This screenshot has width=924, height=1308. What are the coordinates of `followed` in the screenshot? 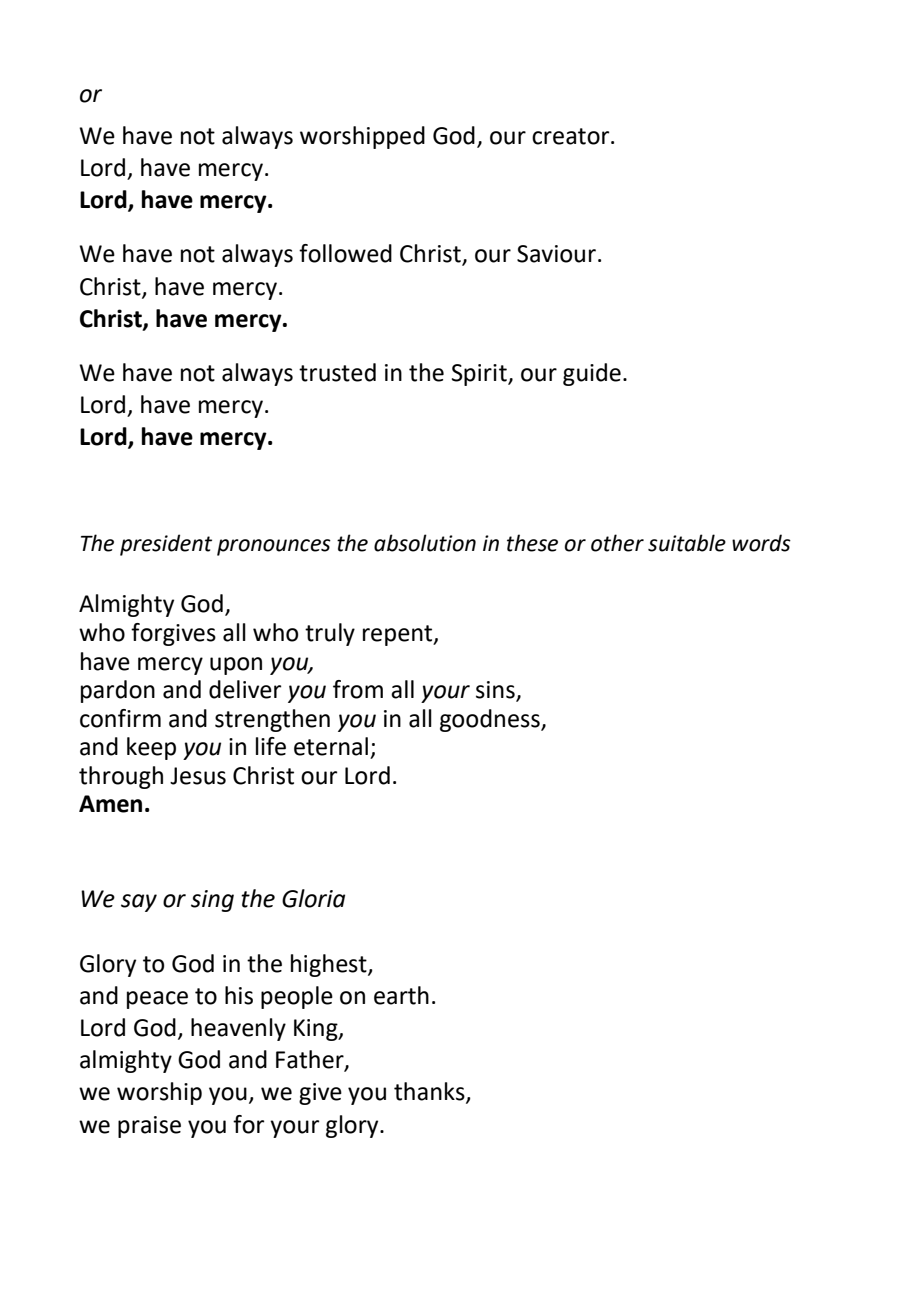 It's located at (345, 253).
